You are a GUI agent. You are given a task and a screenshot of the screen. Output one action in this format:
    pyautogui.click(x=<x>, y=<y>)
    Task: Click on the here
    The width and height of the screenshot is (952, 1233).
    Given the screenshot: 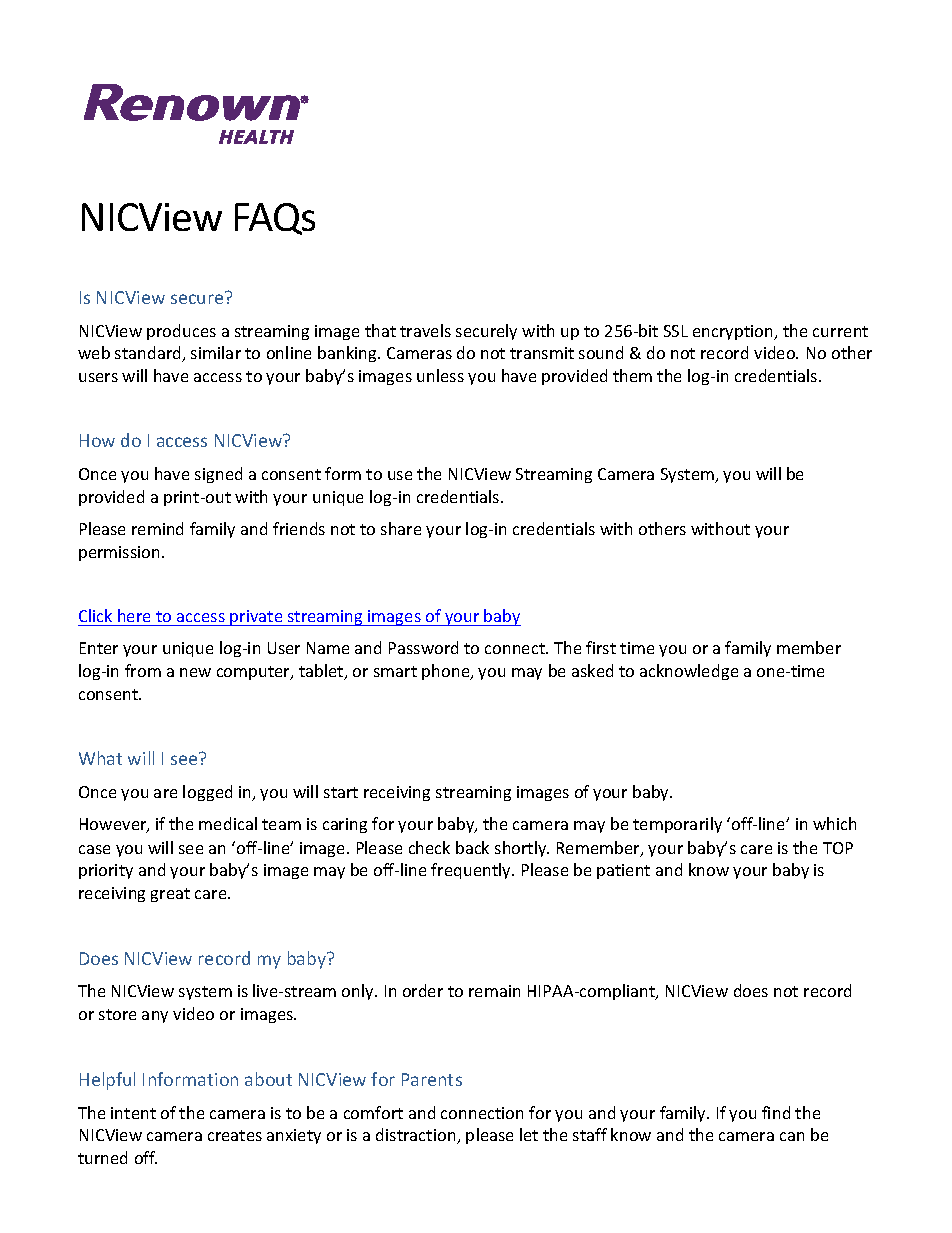 What is the action you would take?
    pyautogui.click(x=134, y=615)
